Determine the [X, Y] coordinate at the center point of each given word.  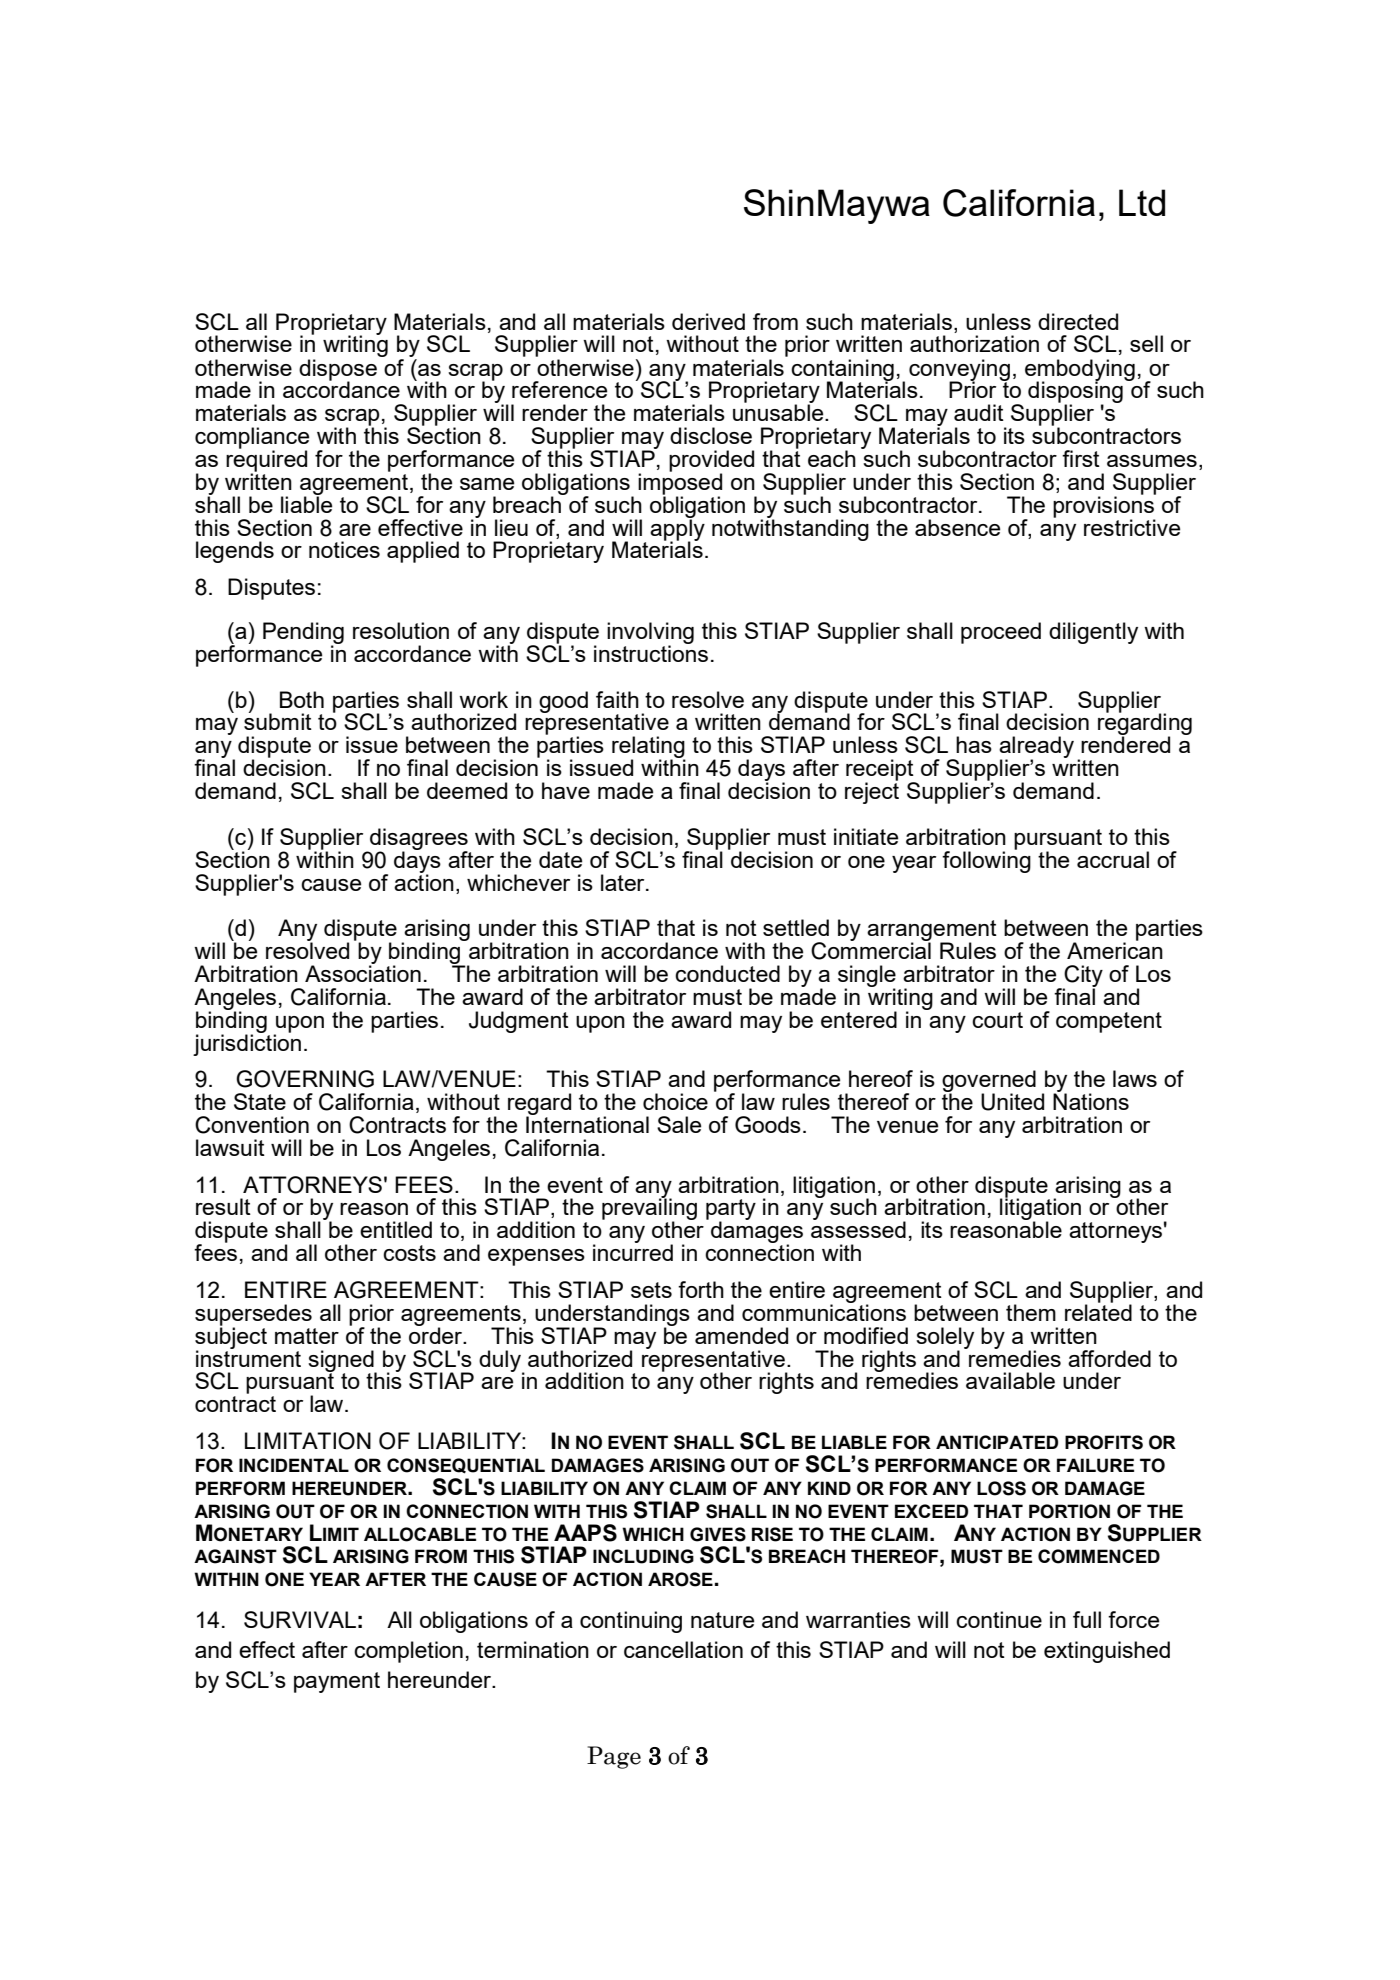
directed [1078, 321]
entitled [396, 1229]
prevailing [649, 1209]
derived [708, 321]
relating [648, 748]
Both [302, 699]
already [1036, 748]
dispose [338, 371]
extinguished [1107, 1652]
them [1031, 1312]
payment [337, 1682]
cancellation [683, 1649]
